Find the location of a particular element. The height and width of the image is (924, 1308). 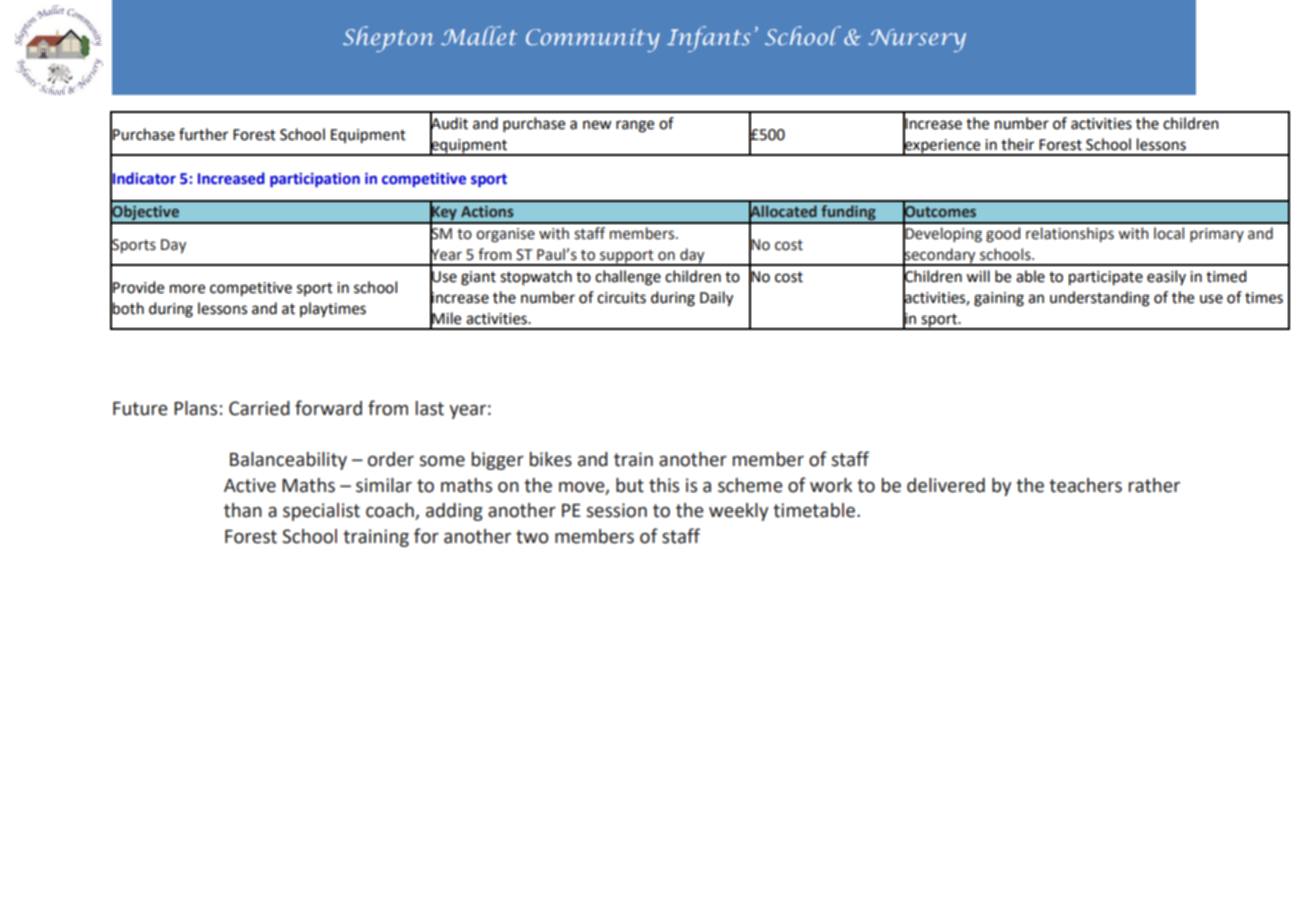

participate is located at coordinates (1106, 278).
